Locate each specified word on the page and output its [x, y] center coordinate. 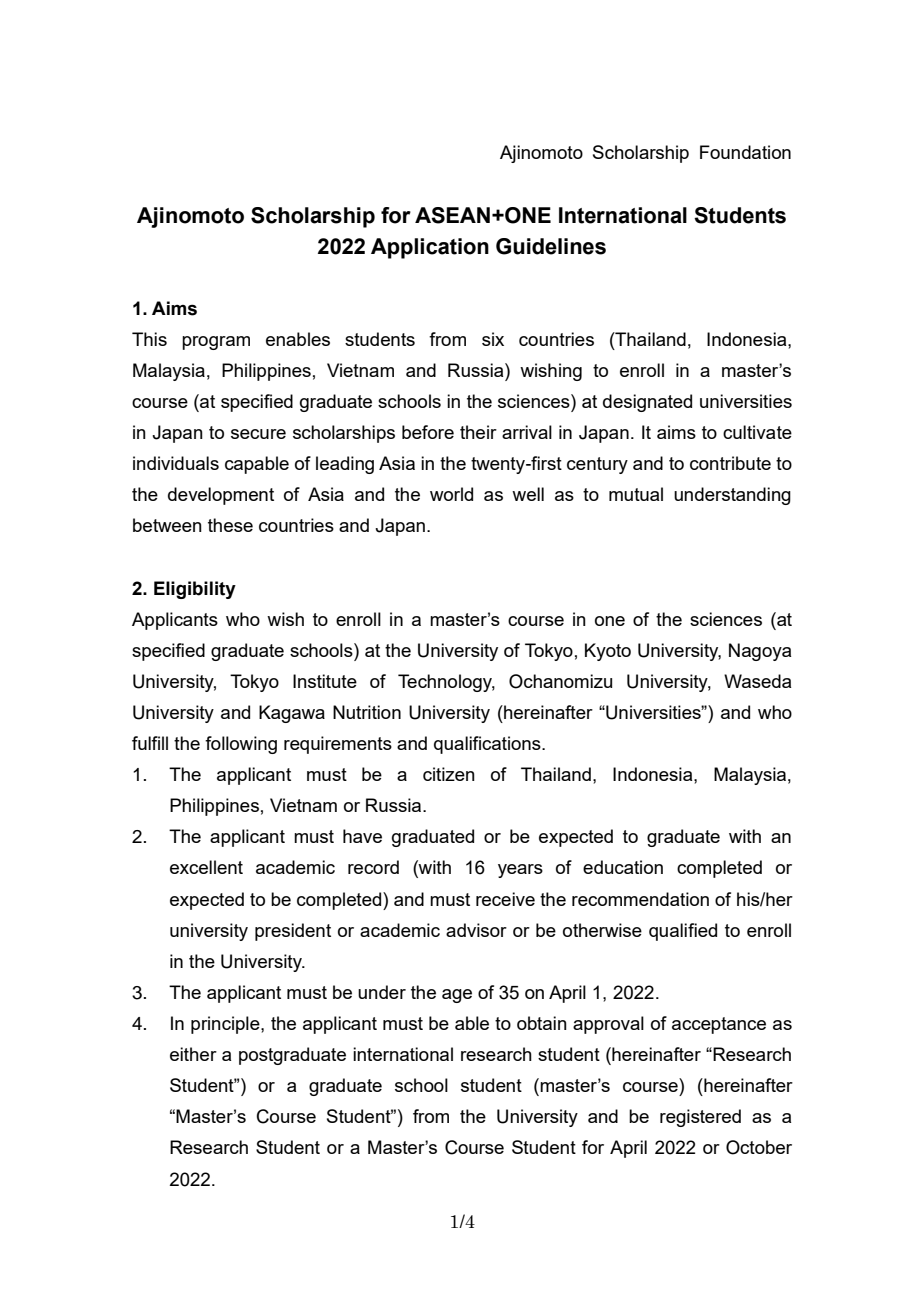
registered [700, 1118]
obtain [542, 1023]
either [193, 1054]
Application [430, 248]
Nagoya [760, 652]
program [216, 343]
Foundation [745, 152]
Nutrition [367, 712]
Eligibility [195, 590]
